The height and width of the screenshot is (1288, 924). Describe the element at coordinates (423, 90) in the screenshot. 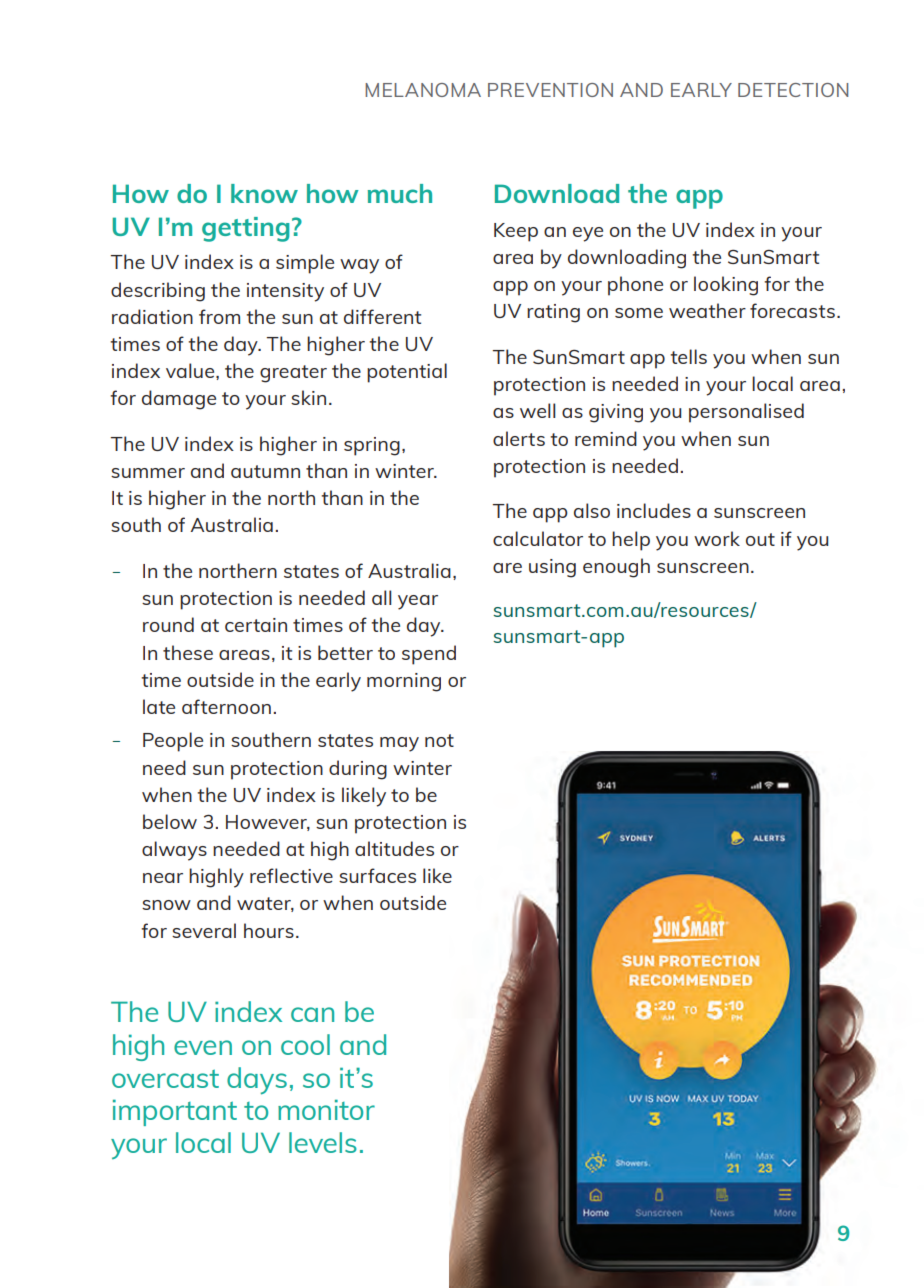

I see `MELANOMA` at that location.
